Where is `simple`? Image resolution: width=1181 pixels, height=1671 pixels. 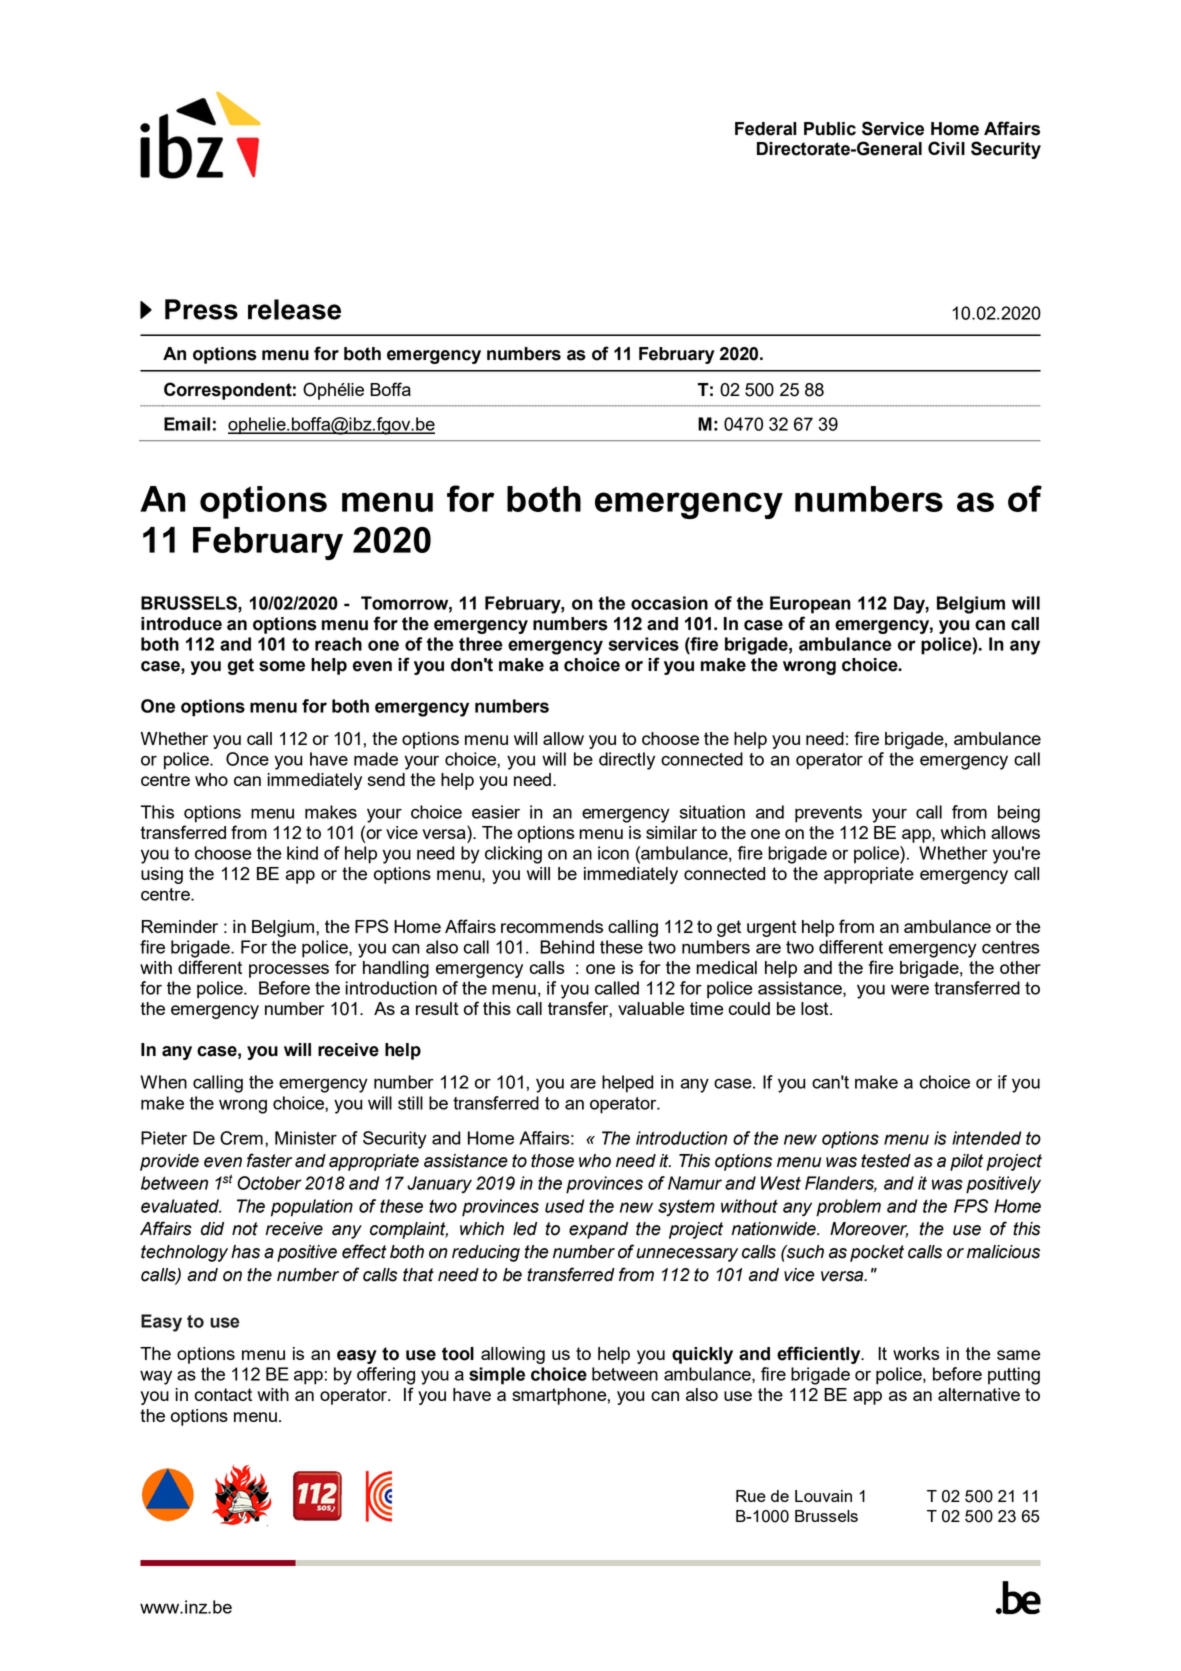 simple is located at coordinates (497, 1376).
